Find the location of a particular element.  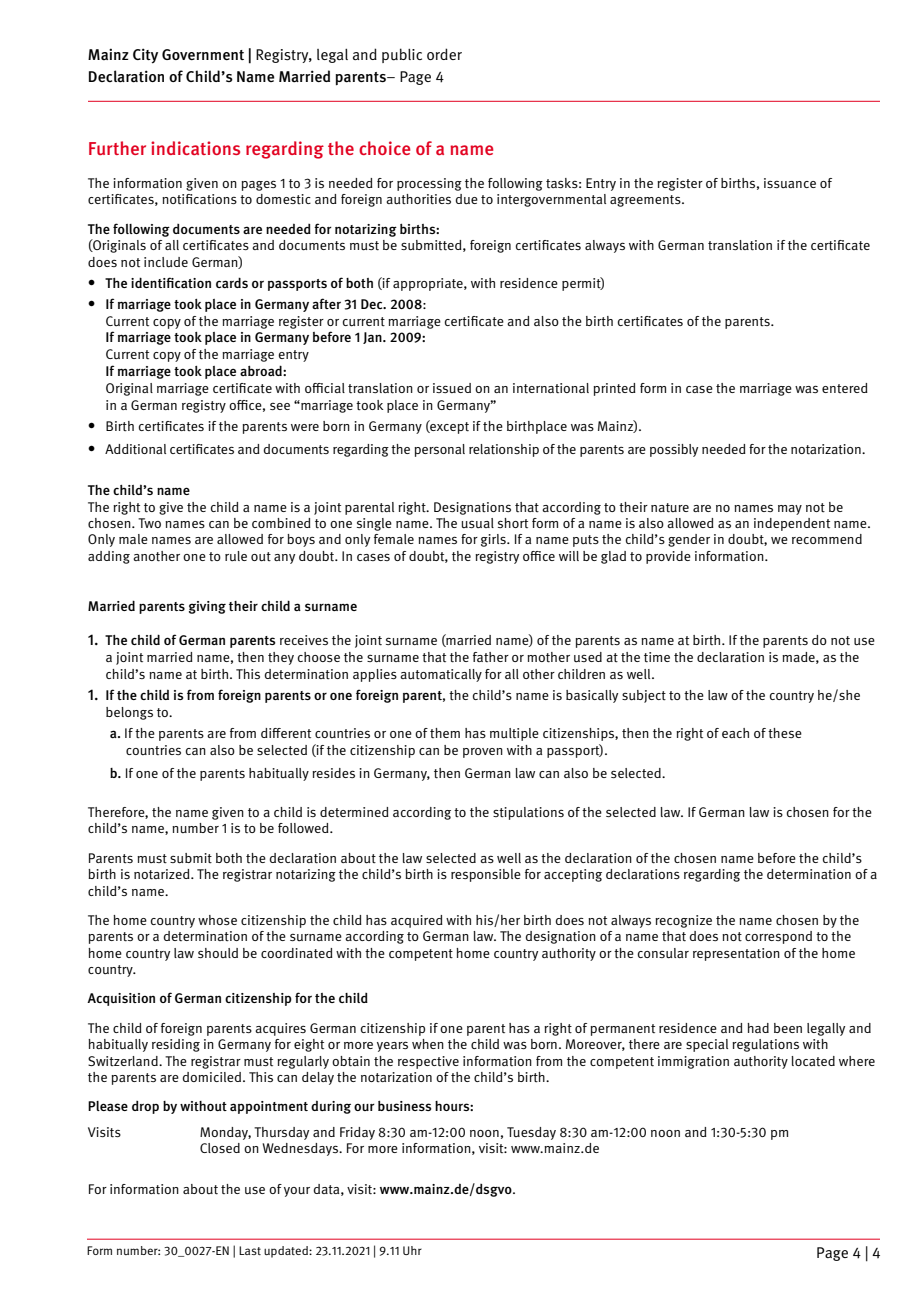

issuance is located at coordinates (790, 183).
